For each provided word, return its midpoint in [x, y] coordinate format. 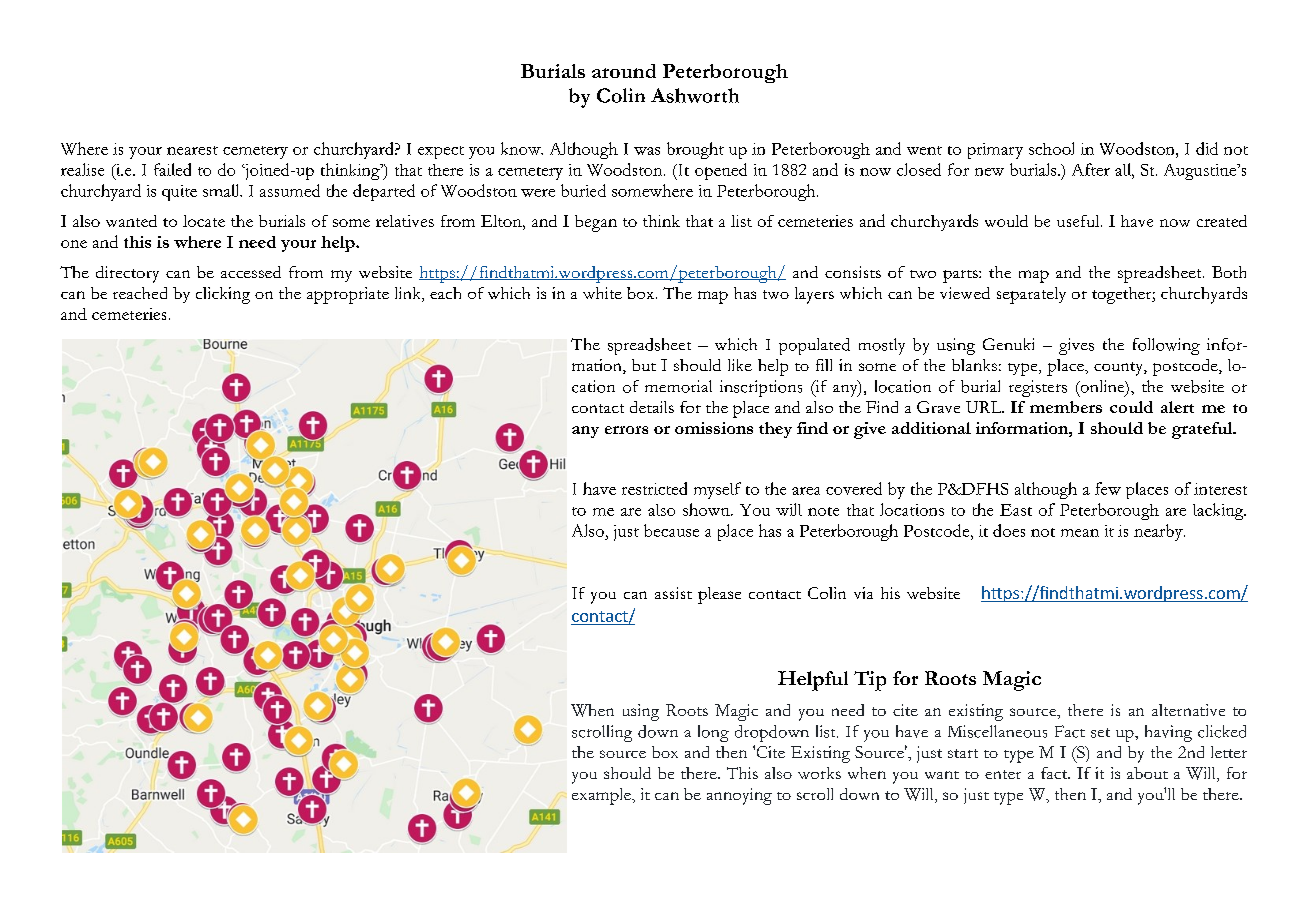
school [1051, 148]
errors [626, 430]
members [1066, 407]
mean [1080, 533]
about [1147, 773]
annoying [739, 796]
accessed [251, 272]
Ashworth [695, 95]
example [602, 796]
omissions [714, 428]
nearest [192, 150]
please [719, 595]
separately [1031, 295]
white [602, 293]
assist [673, 593]
